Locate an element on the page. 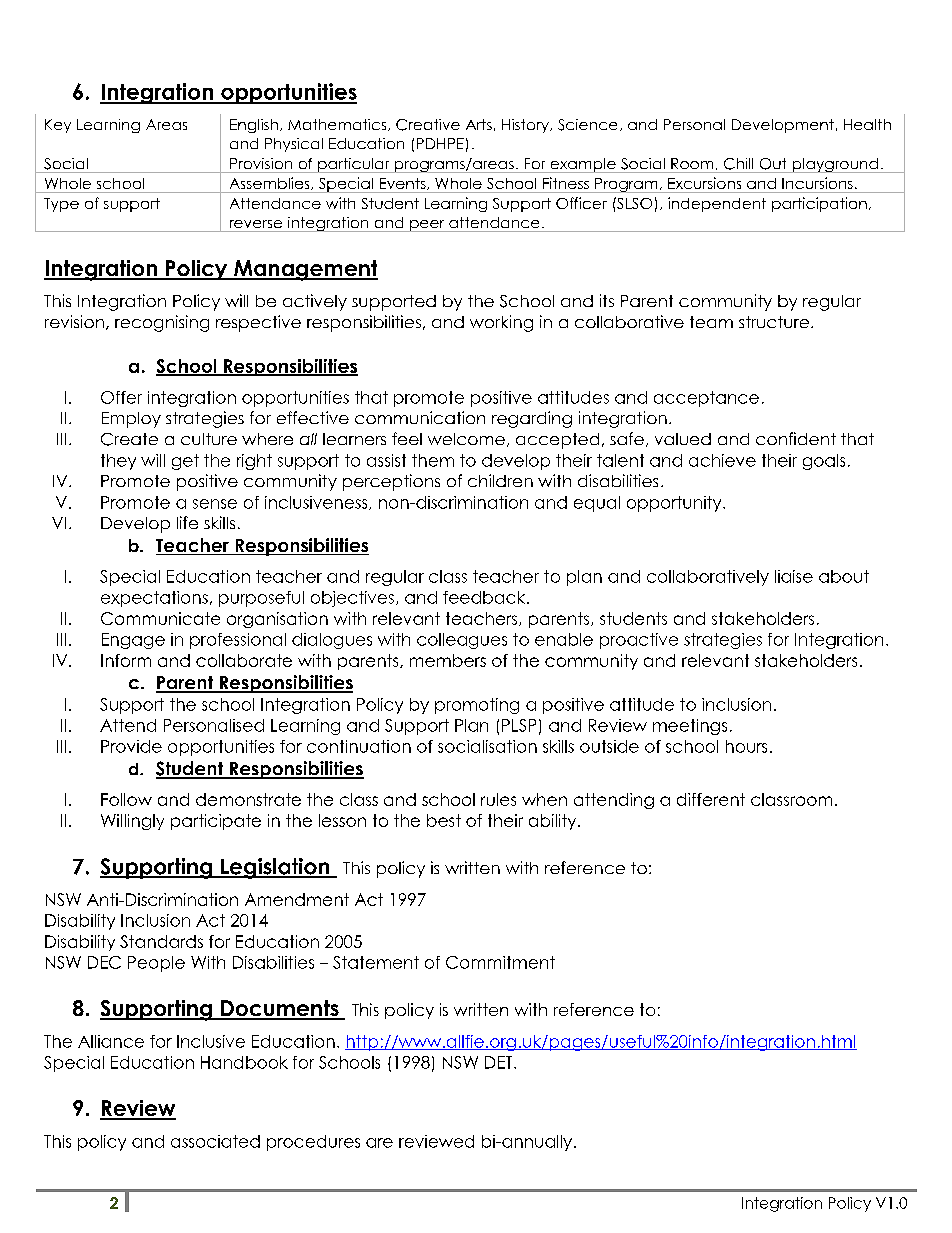  Arts is located at coordinates (479, 124).
